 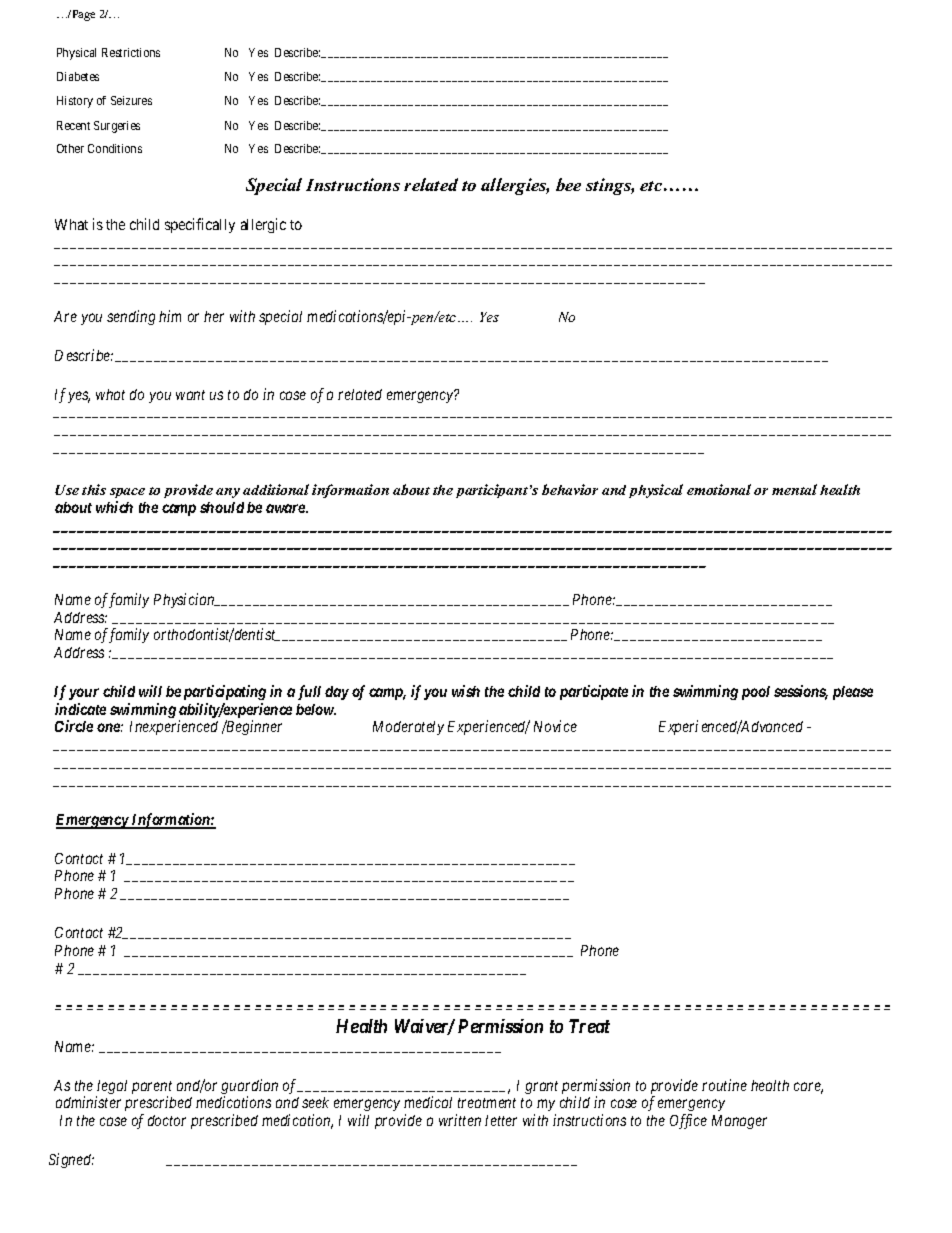 I want to click on participating, so click(x=225, y=692).
